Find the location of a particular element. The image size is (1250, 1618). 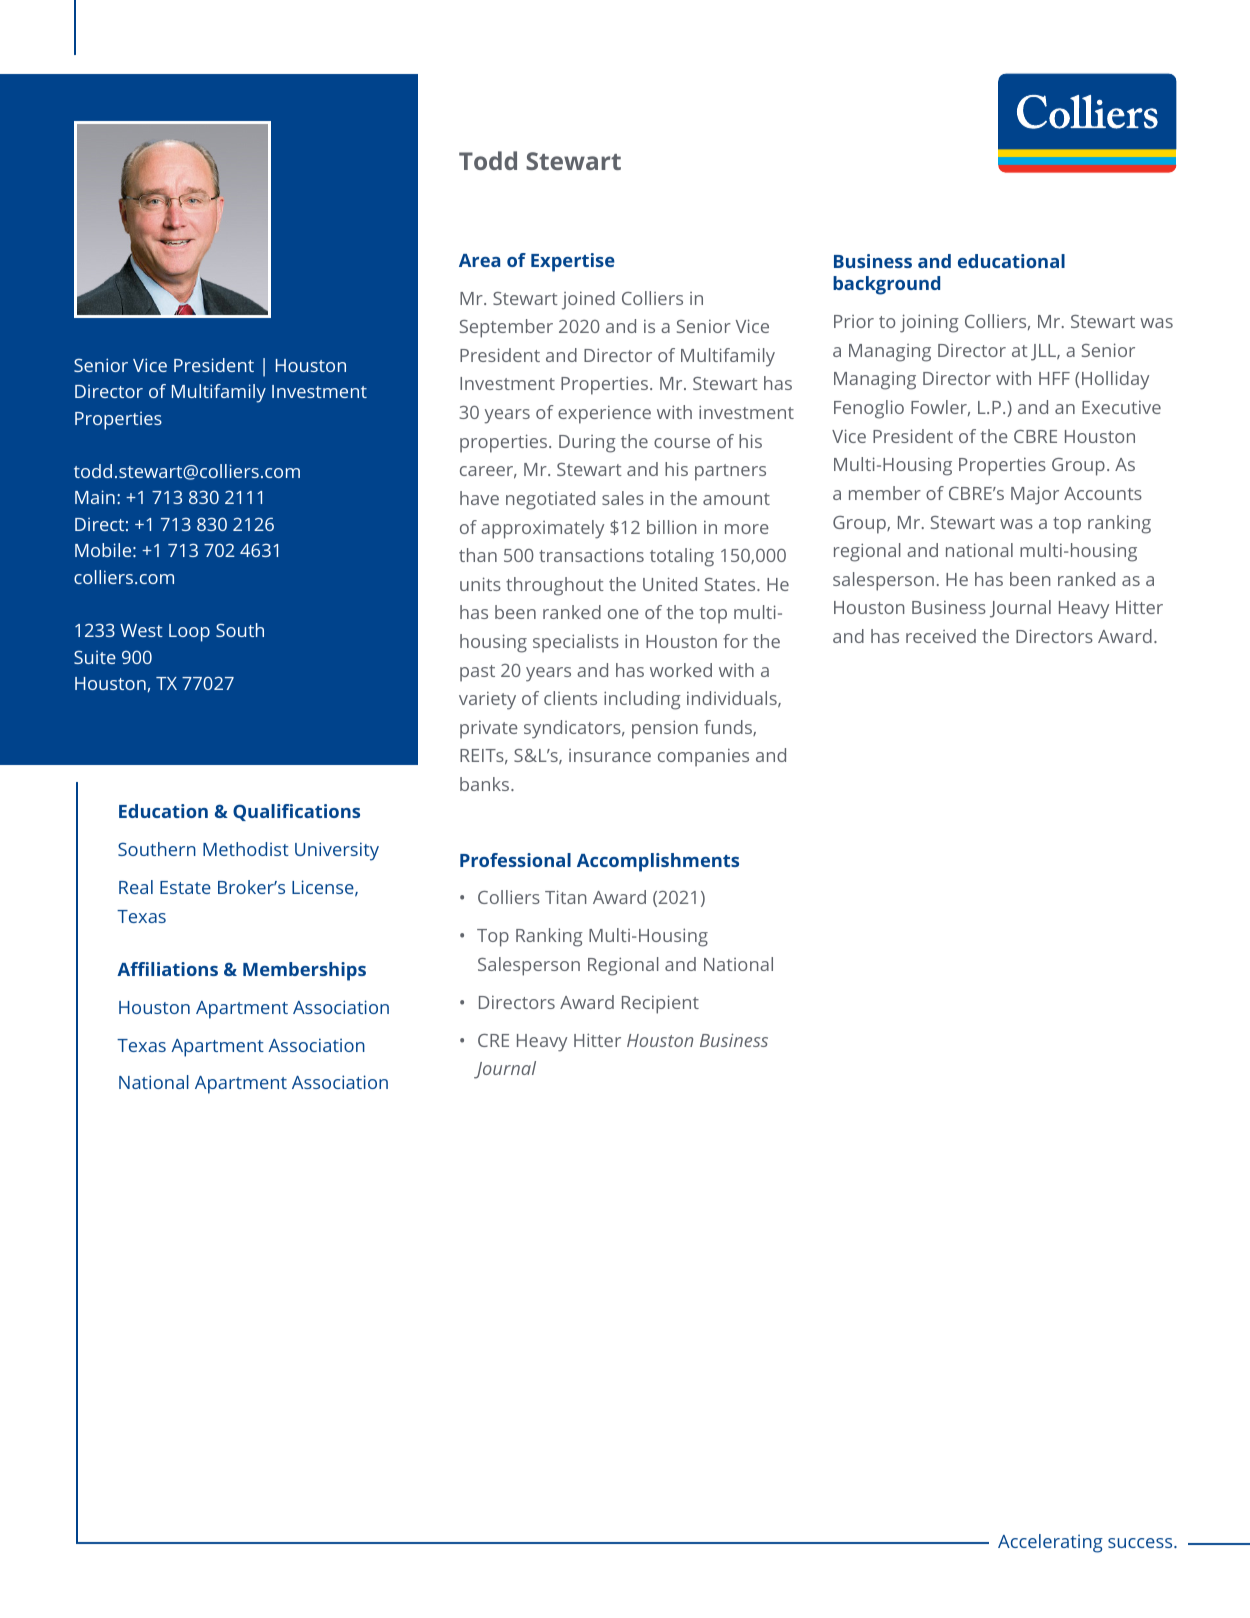

including is located at coordinates (642, 700).
